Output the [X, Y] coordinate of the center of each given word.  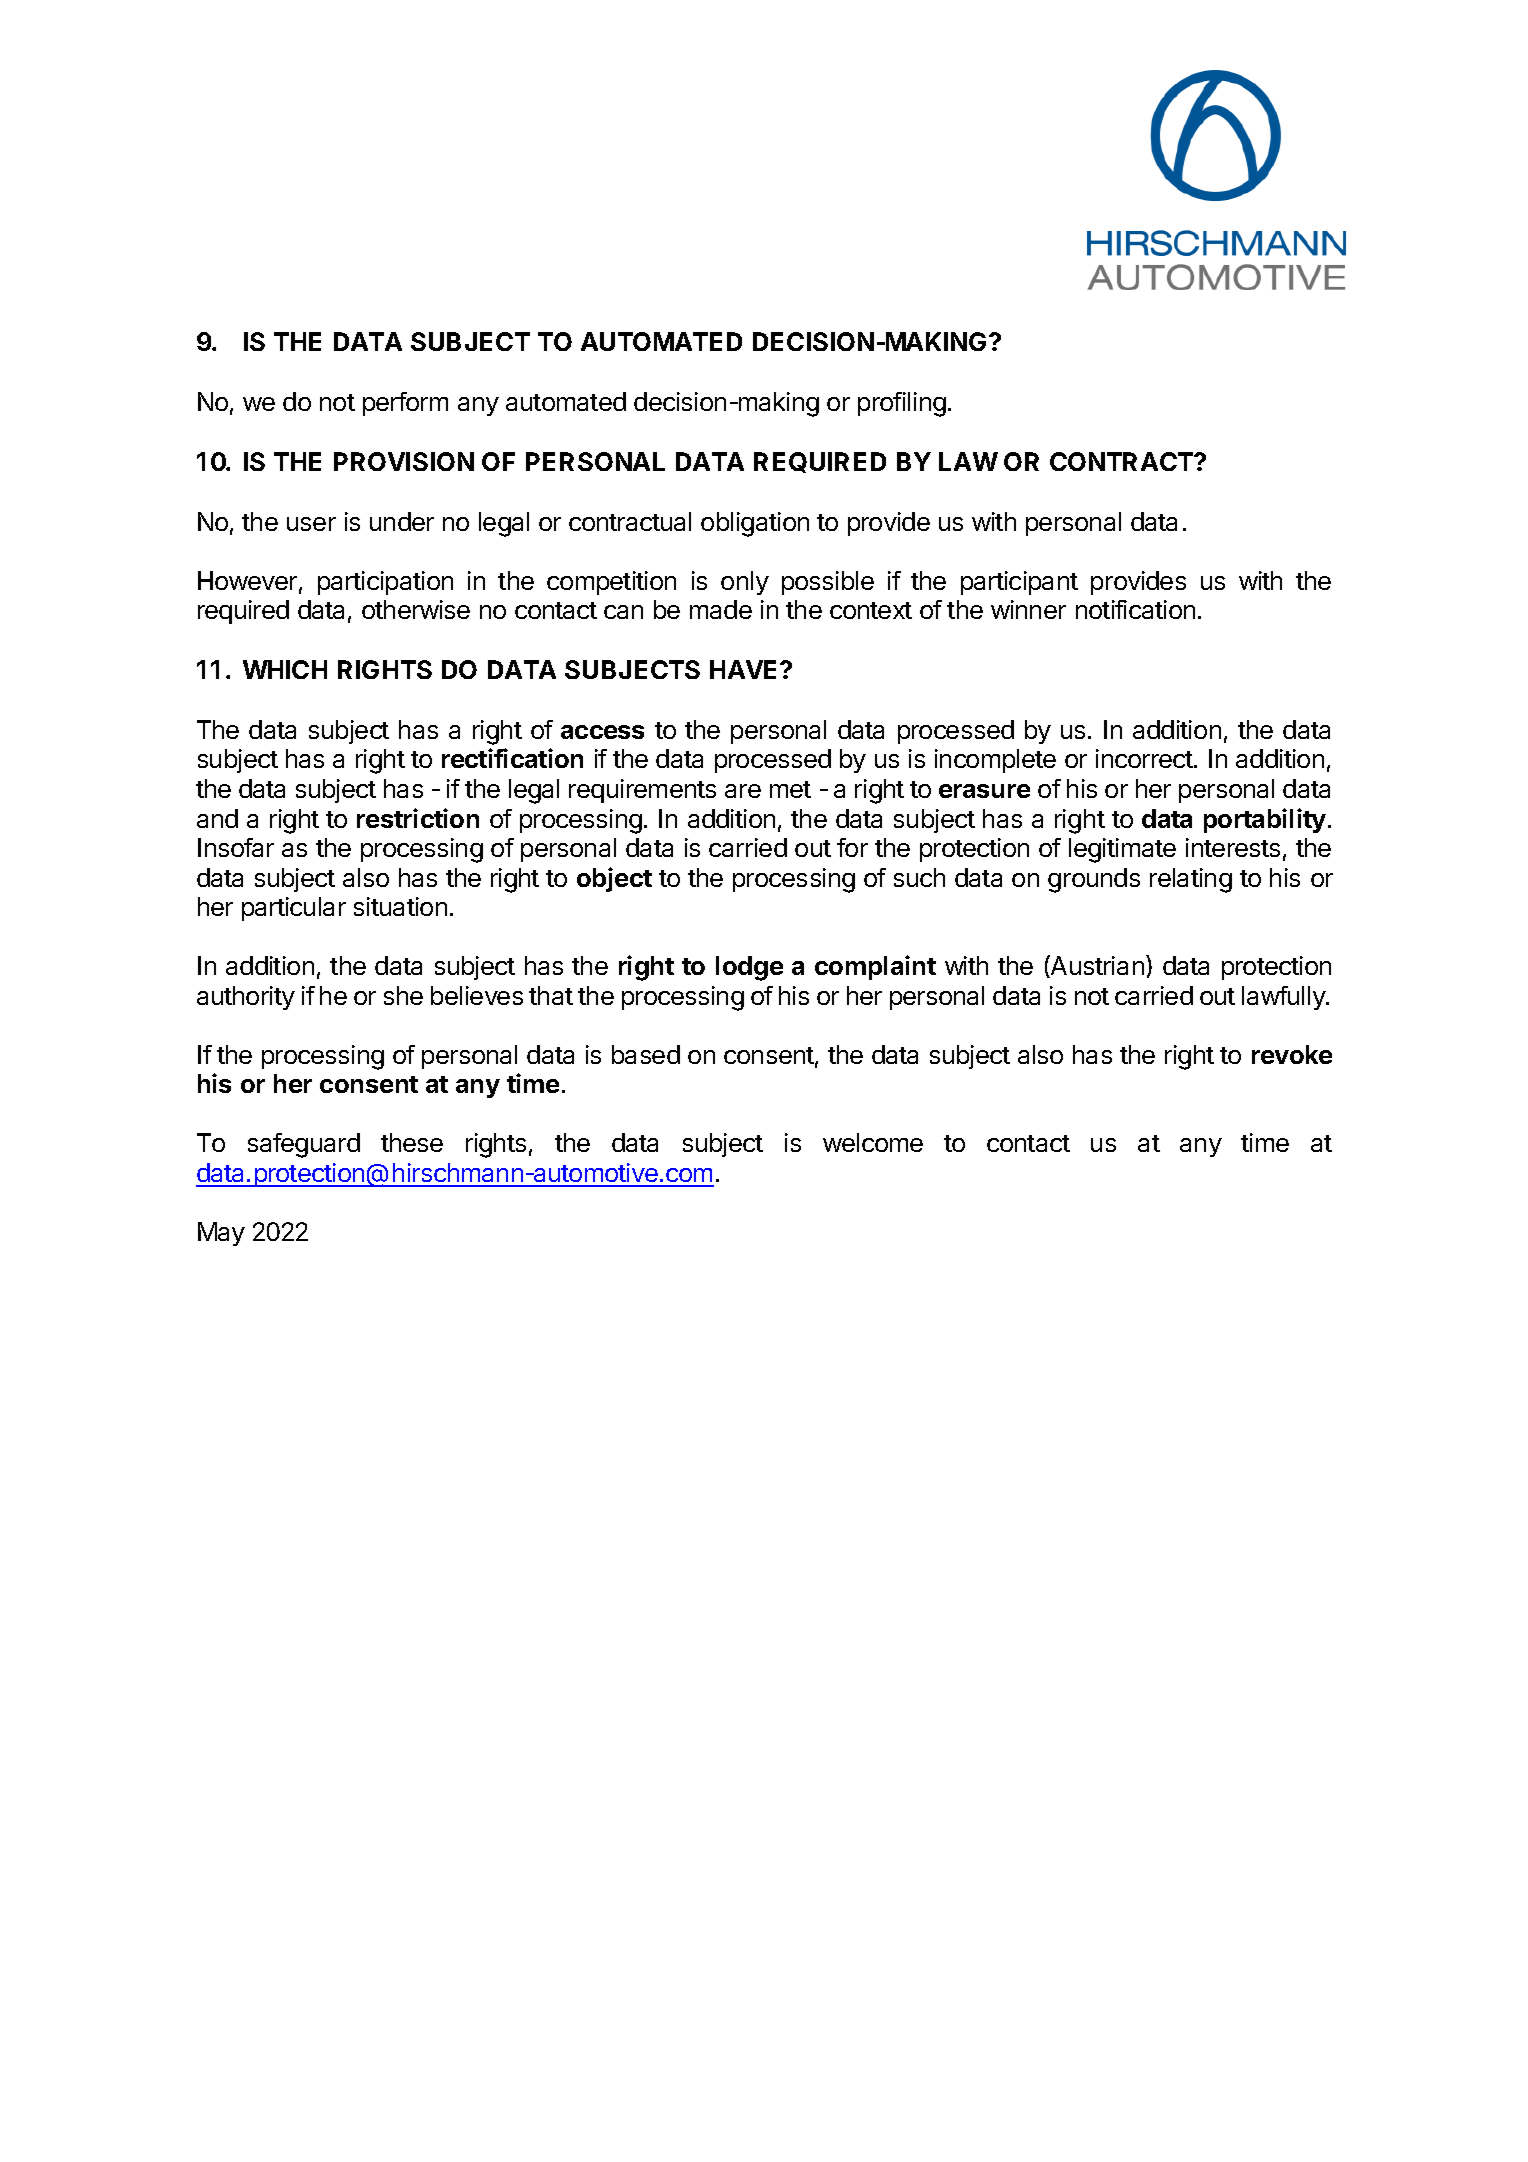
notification [1135, 609]
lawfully [1284, 998]
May [221, 1234]
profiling [902, 404]
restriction [418, 818]
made [721, 609]
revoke [1292, 1054]
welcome [873, 1142]
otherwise [416, 609]
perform [405, 404]
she [403, 995]
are [743, 791]
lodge [749, 968]
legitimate [1122, 850]
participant [1019, 583]
